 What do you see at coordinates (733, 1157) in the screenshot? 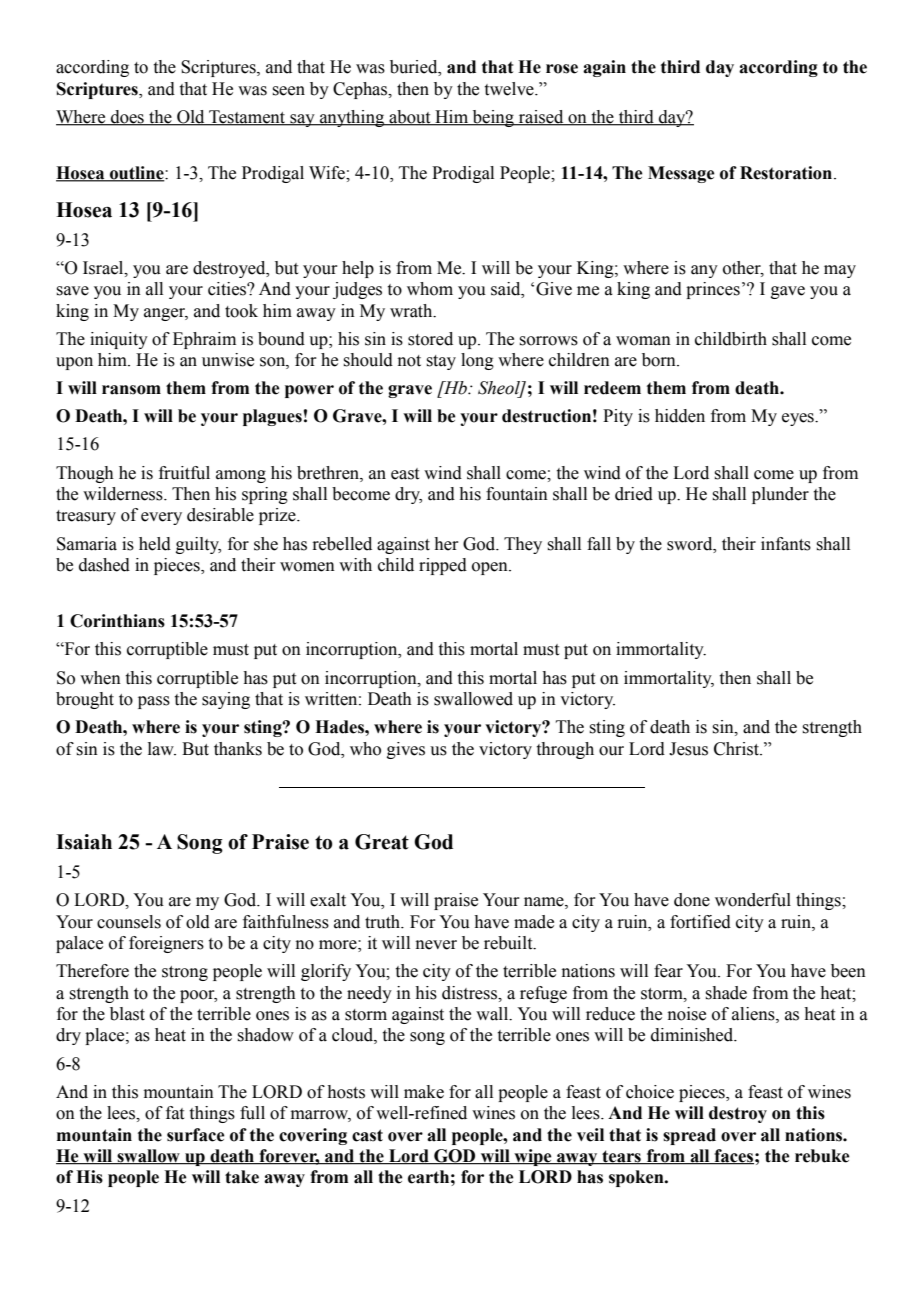
I see `faces` at bounding box center [733, 1157].
